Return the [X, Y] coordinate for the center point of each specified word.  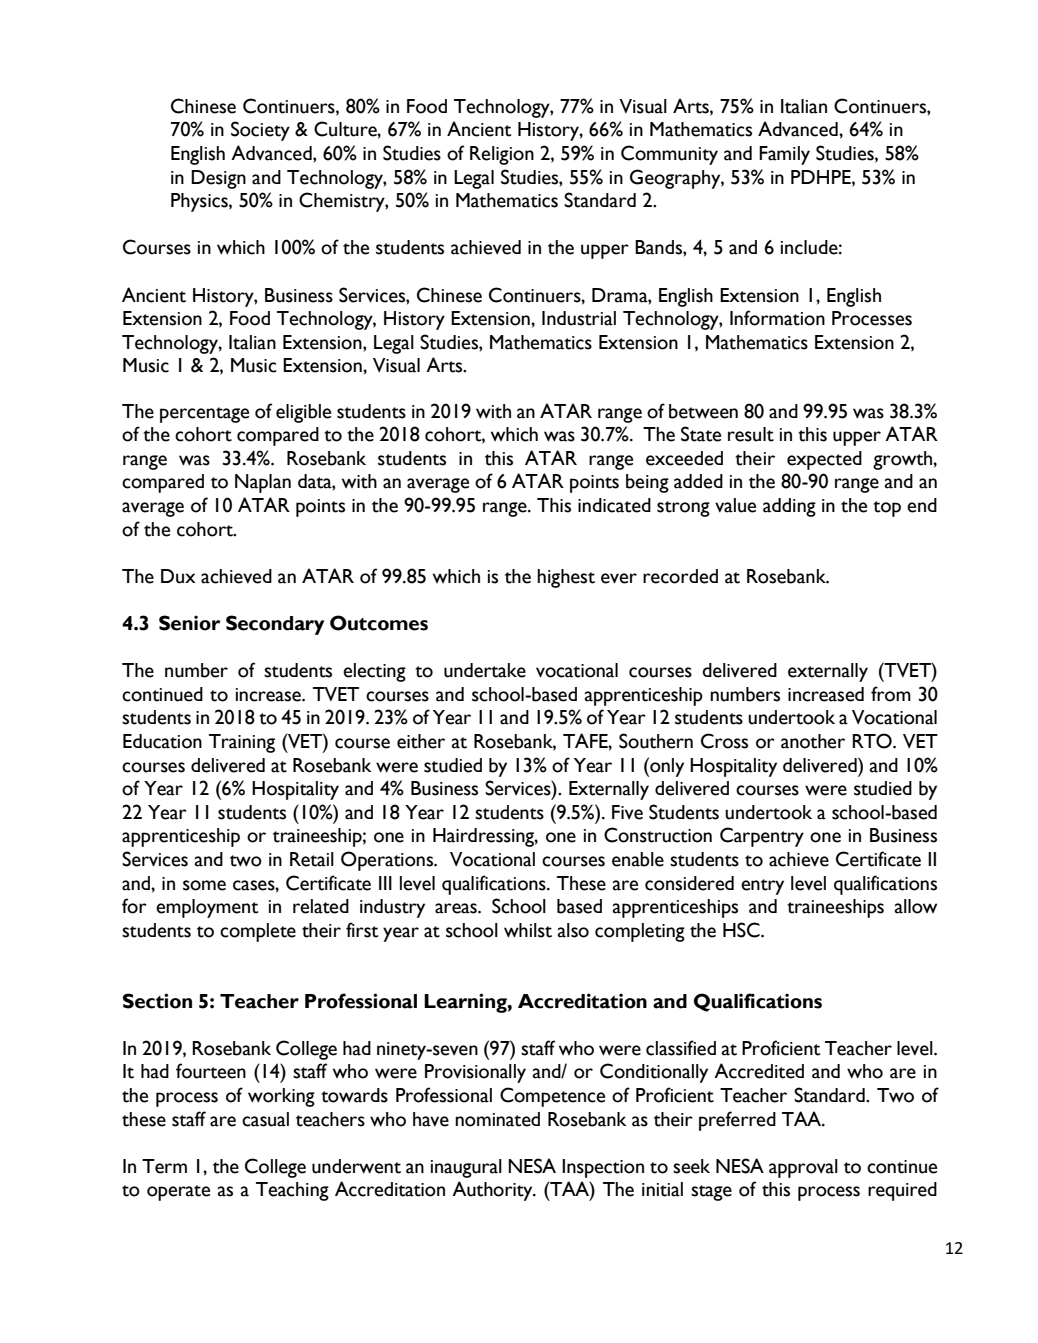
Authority [493, 1191]
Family [784, 155]
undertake [485, 670]
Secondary [275, 625]
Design [218, 179]
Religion [502, 155]
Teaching [292, 1191]
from [891, 694]
